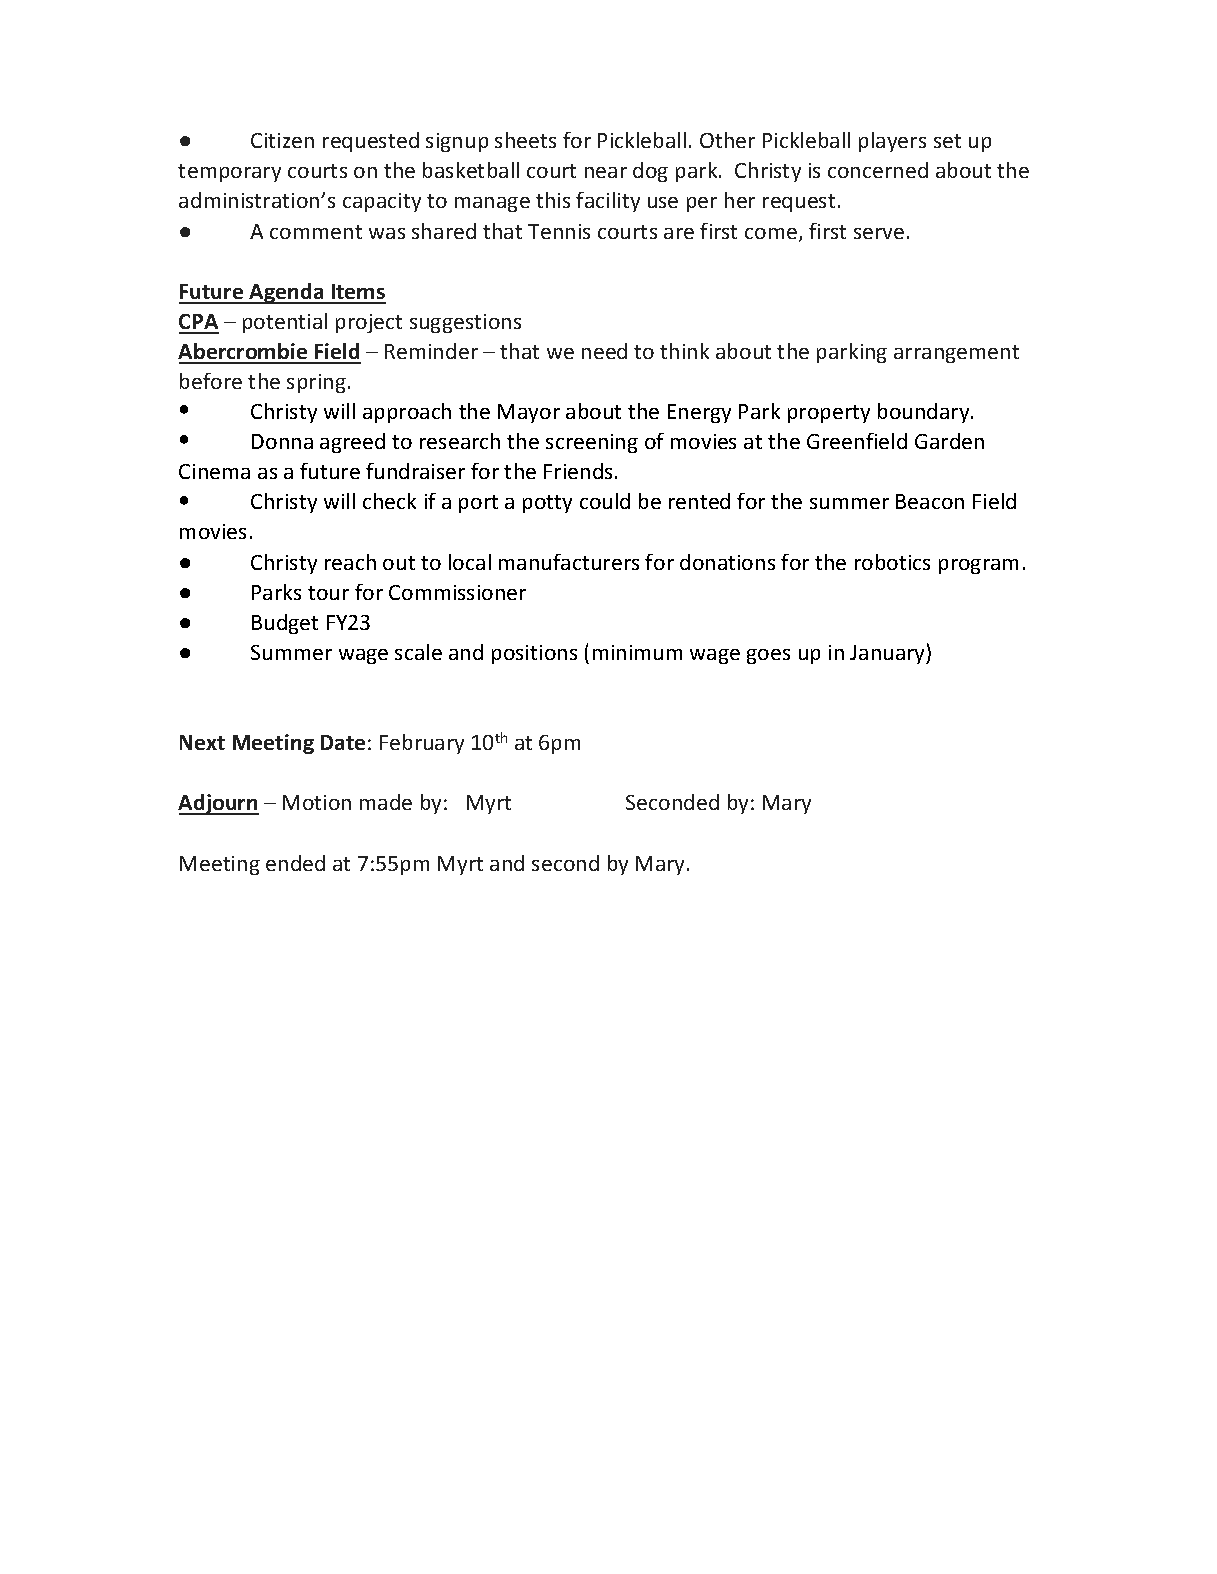  Describe the element at coordinates (878, 170) in the image. I see `concerned` at that location.
